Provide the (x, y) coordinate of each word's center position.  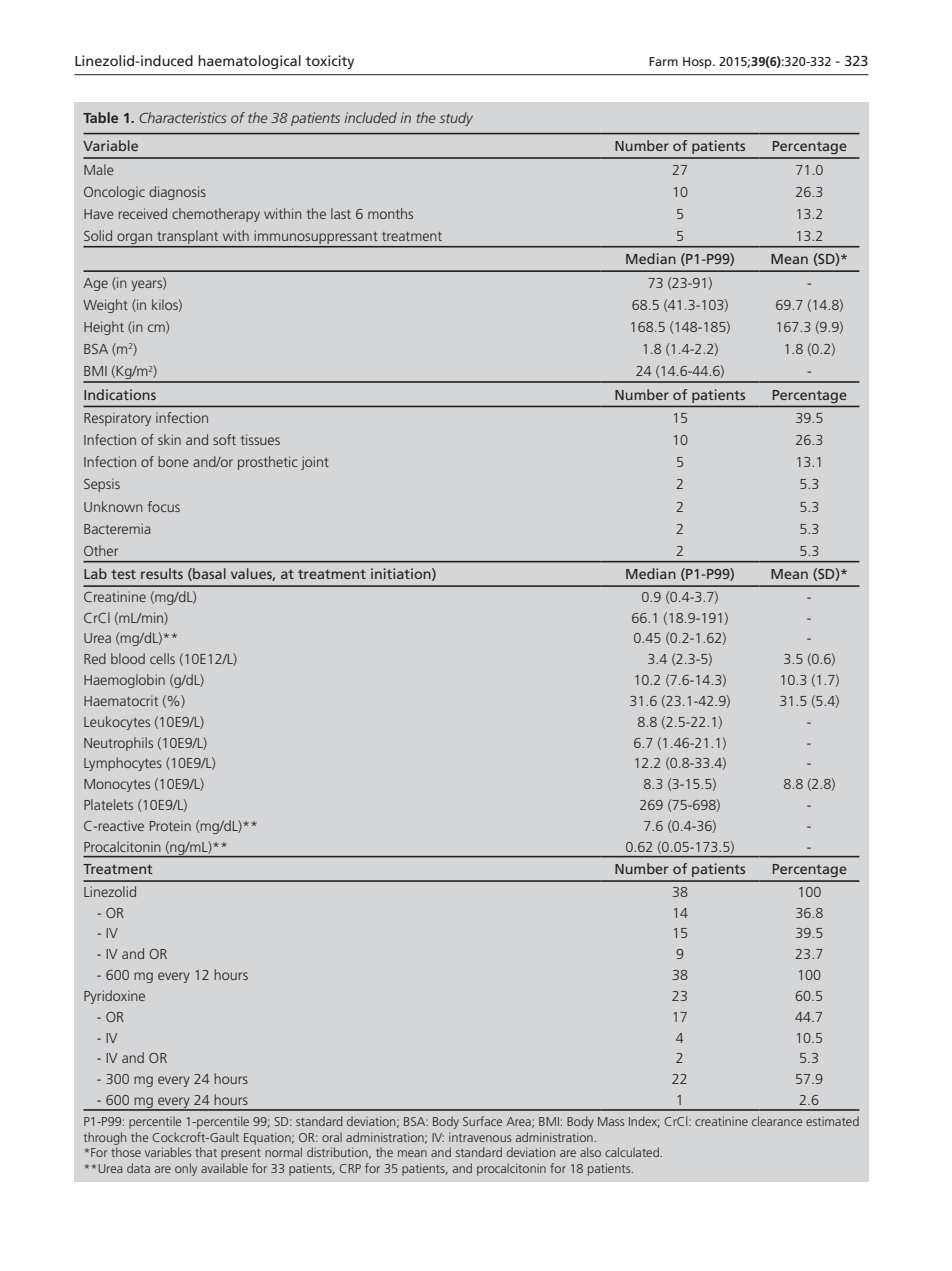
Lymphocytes (123, 764)
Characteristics (183, 117)
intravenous (480, 1137)
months (390, 213)
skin (169, 439)
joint (315, 463)
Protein (170, 825)
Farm (663, 61)
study (456, 119)
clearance (777, 1121)
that (206, 1152)
